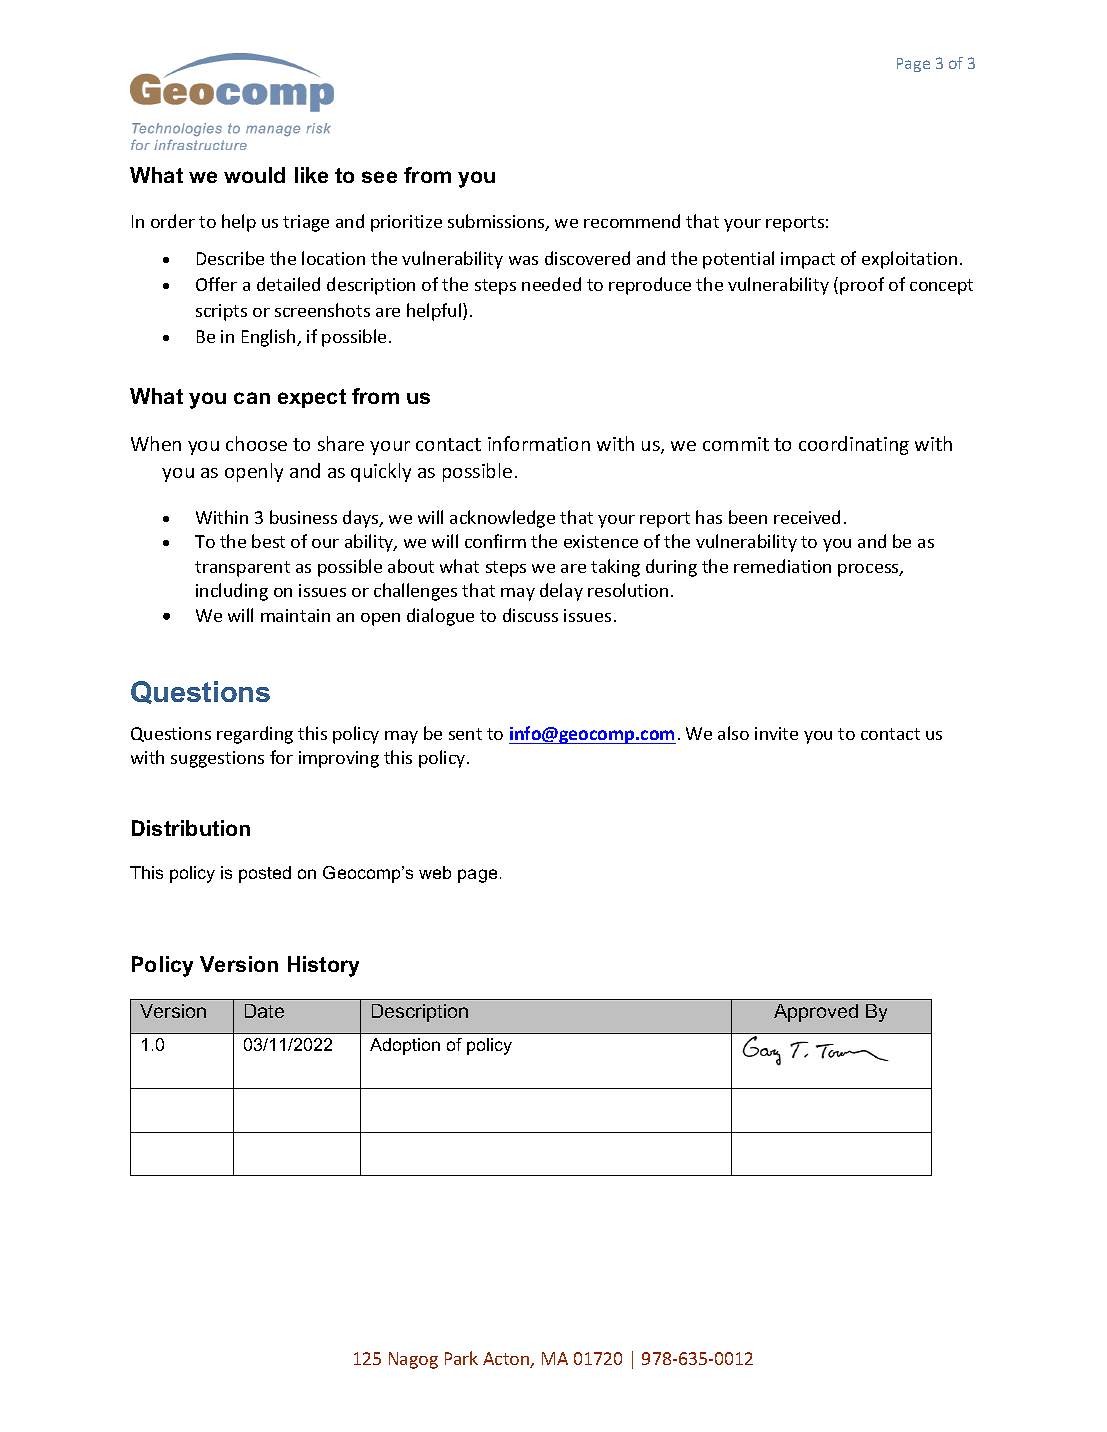 The width and height of the screenshot is (1107, 1432). Describe the element at coordinates (782, 566) in the screenshot. I see `remediation` at that location.
